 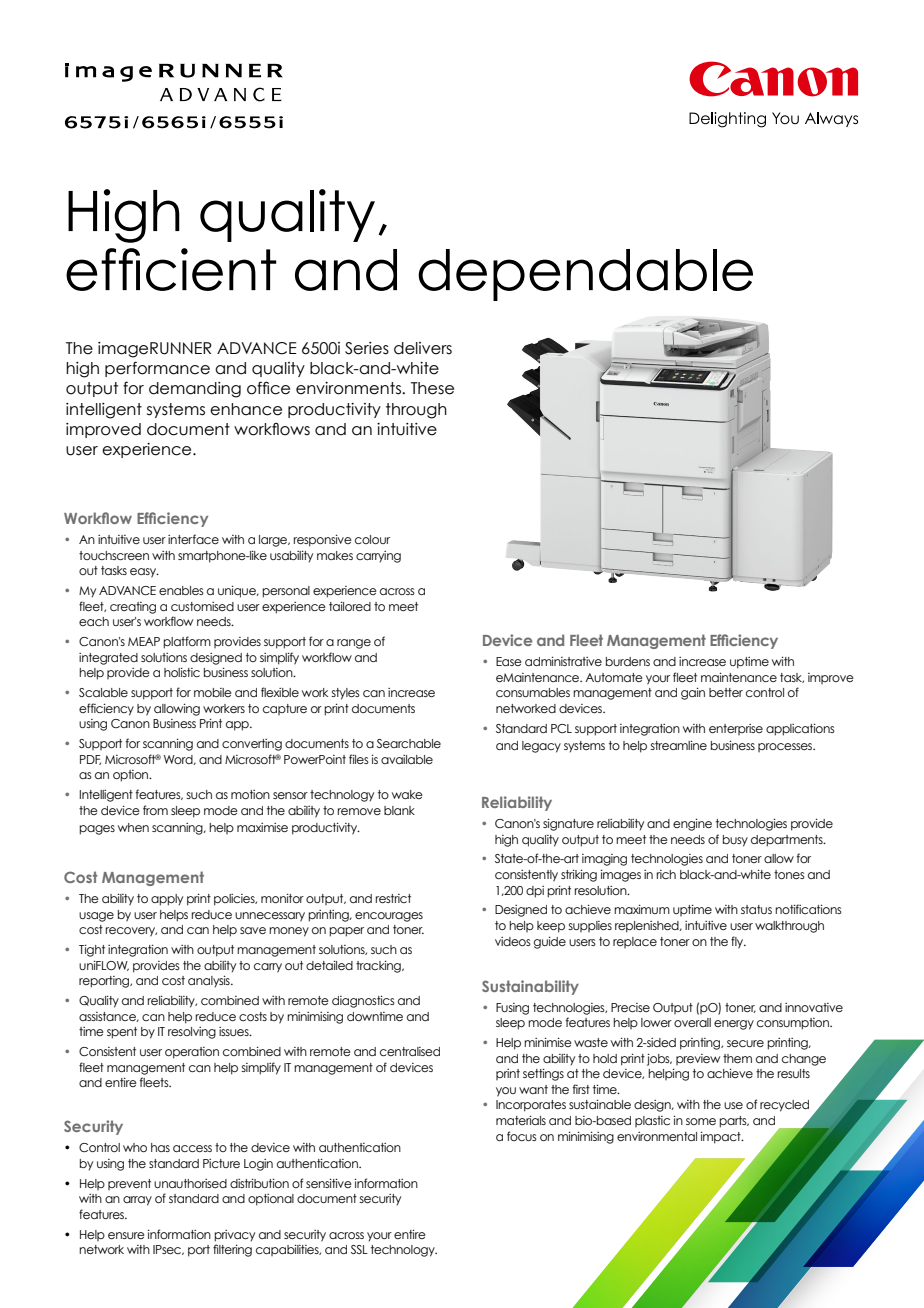 What do you see at coordinates (692, 824) in the page?
I see `engine` at bounding box center [692, 824].
